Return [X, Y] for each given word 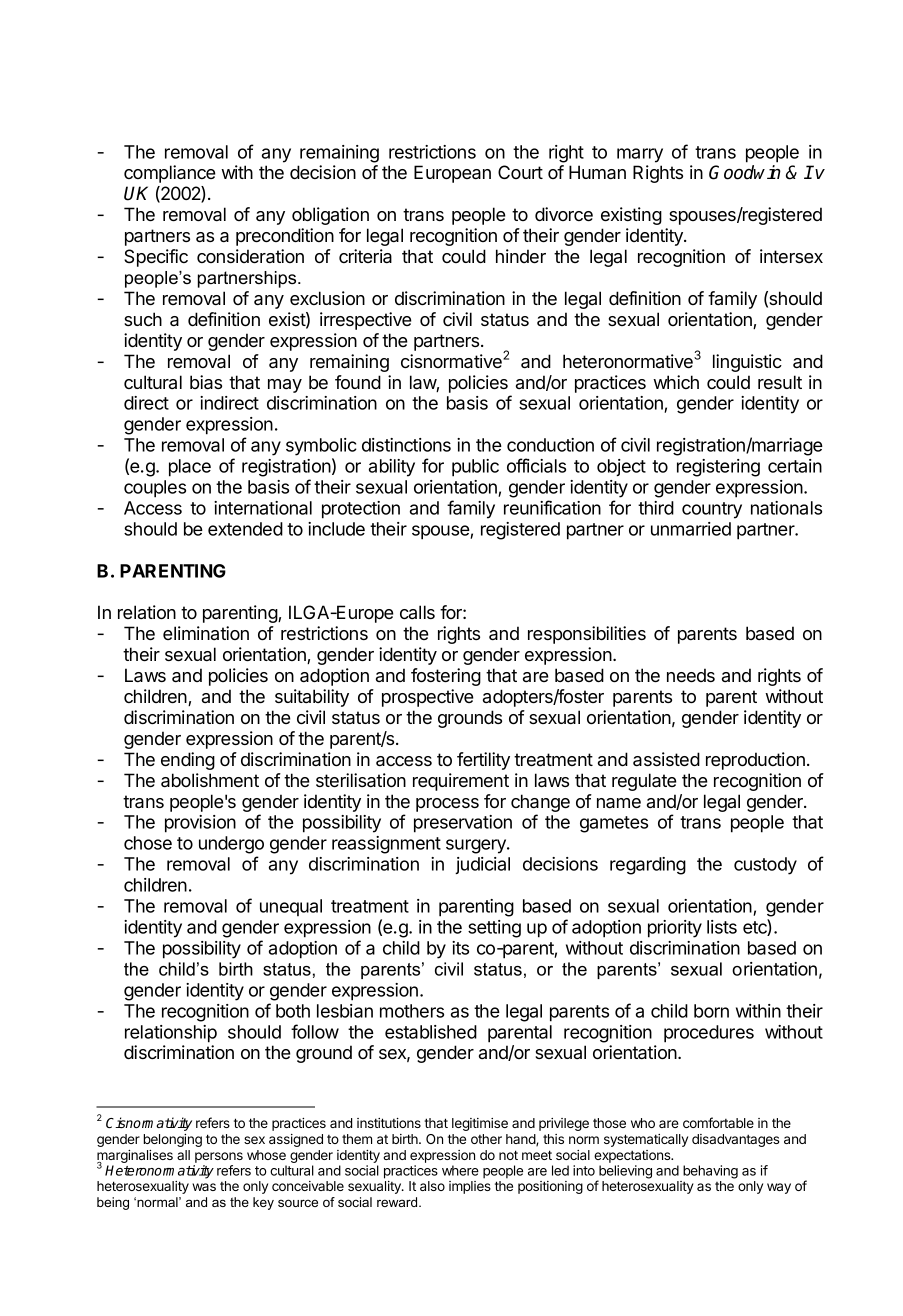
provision [200, 824]
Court [520, 172]
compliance [170, 174]
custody [765, 866]
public [475, 468]
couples [155, 489]
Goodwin [745, 172]
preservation [463, 824]
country [712, 510]
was [204, 1187]
